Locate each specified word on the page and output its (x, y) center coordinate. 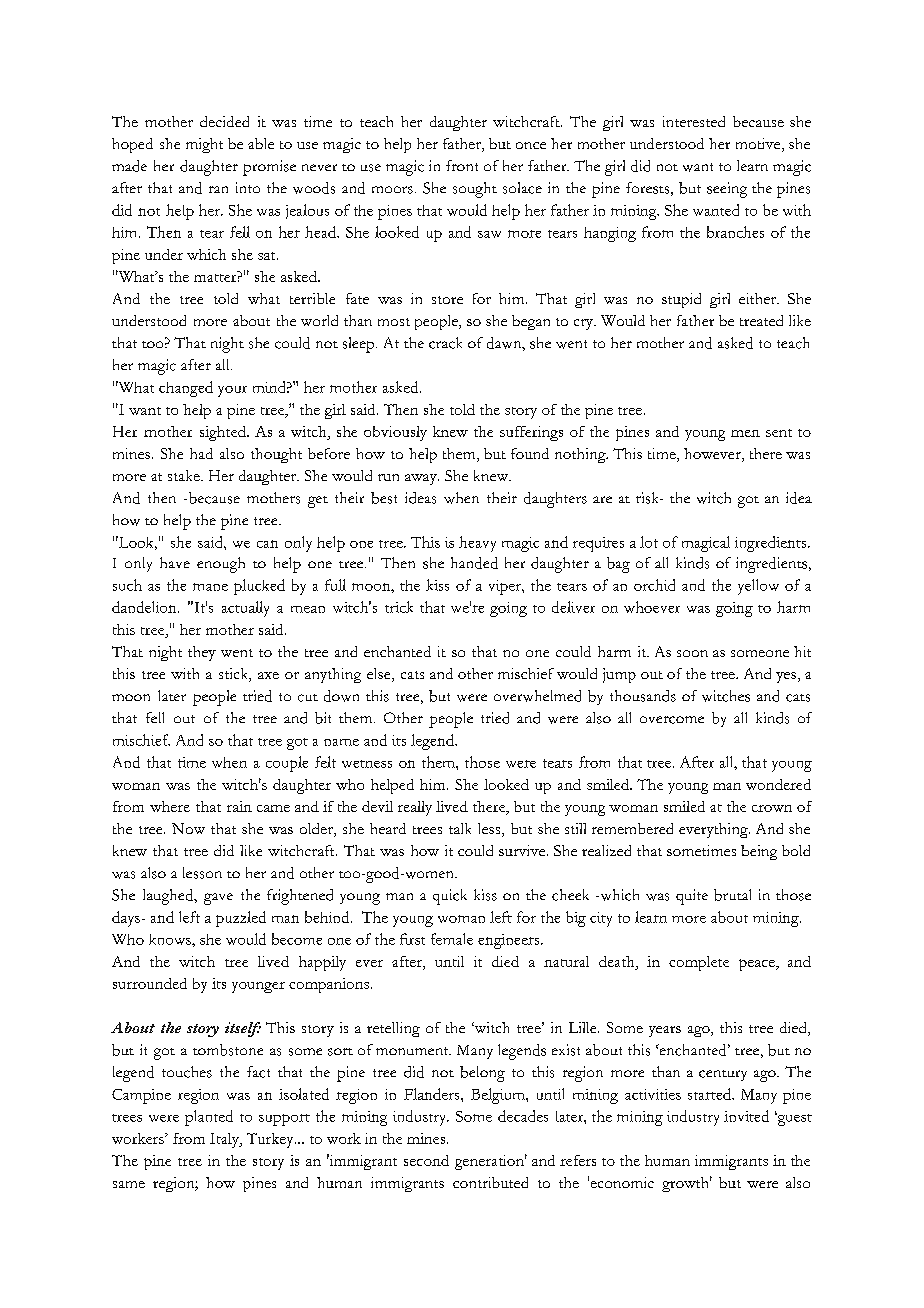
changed (186, 389)
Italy (225, 1140)
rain (239, 806)
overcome (672, 720)
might (204, 145)
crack (445, 343)
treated (761, 320)
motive (759, 145)
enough (221, 565)
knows (171, 939)
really (415, 808)
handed (474, 563)
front (462, 165)
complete (699, 963)
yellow (758, 587)
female (452, 939)
